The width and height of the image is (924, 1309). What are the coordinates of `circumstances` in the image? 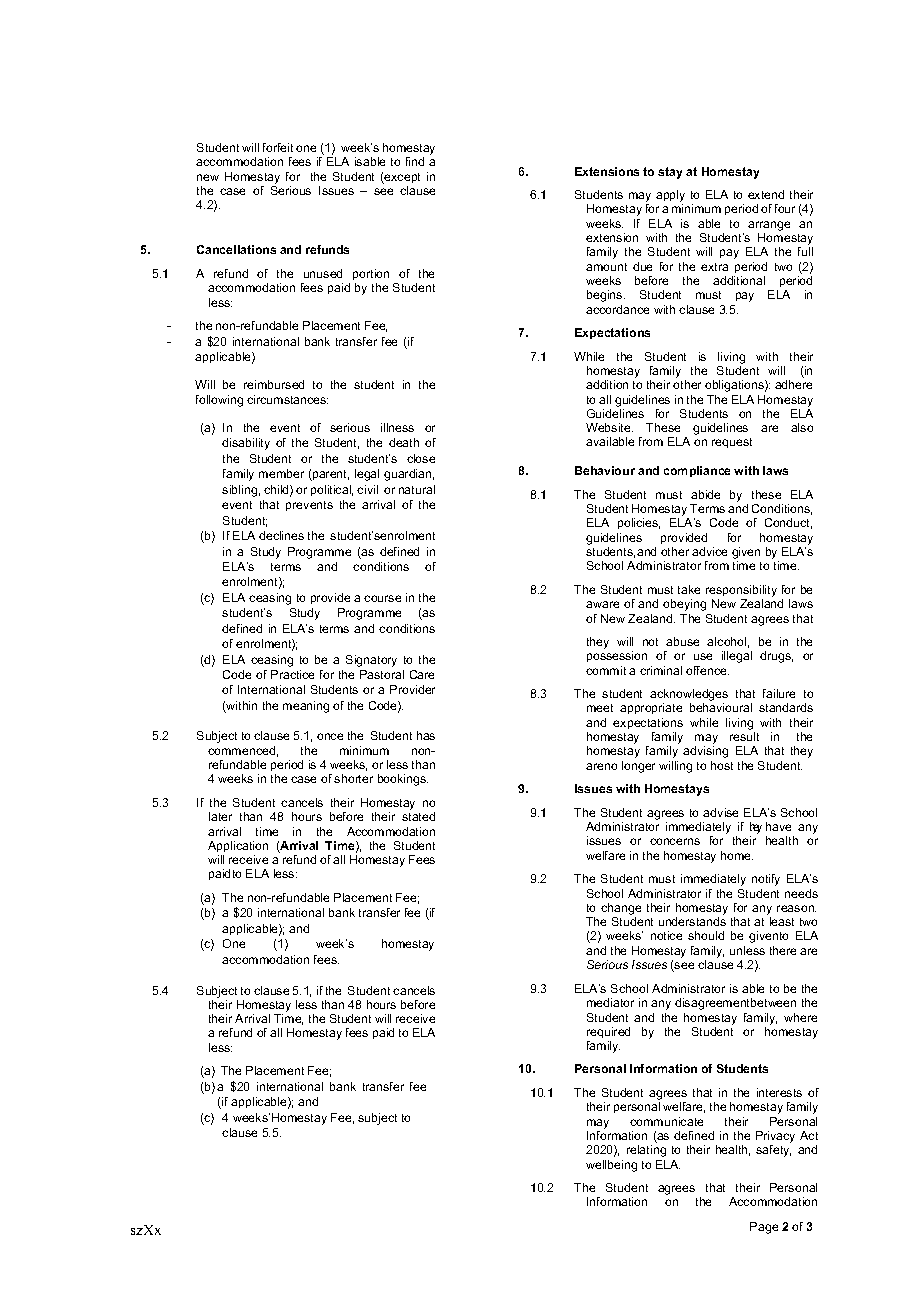 It's located at (287, 399).
